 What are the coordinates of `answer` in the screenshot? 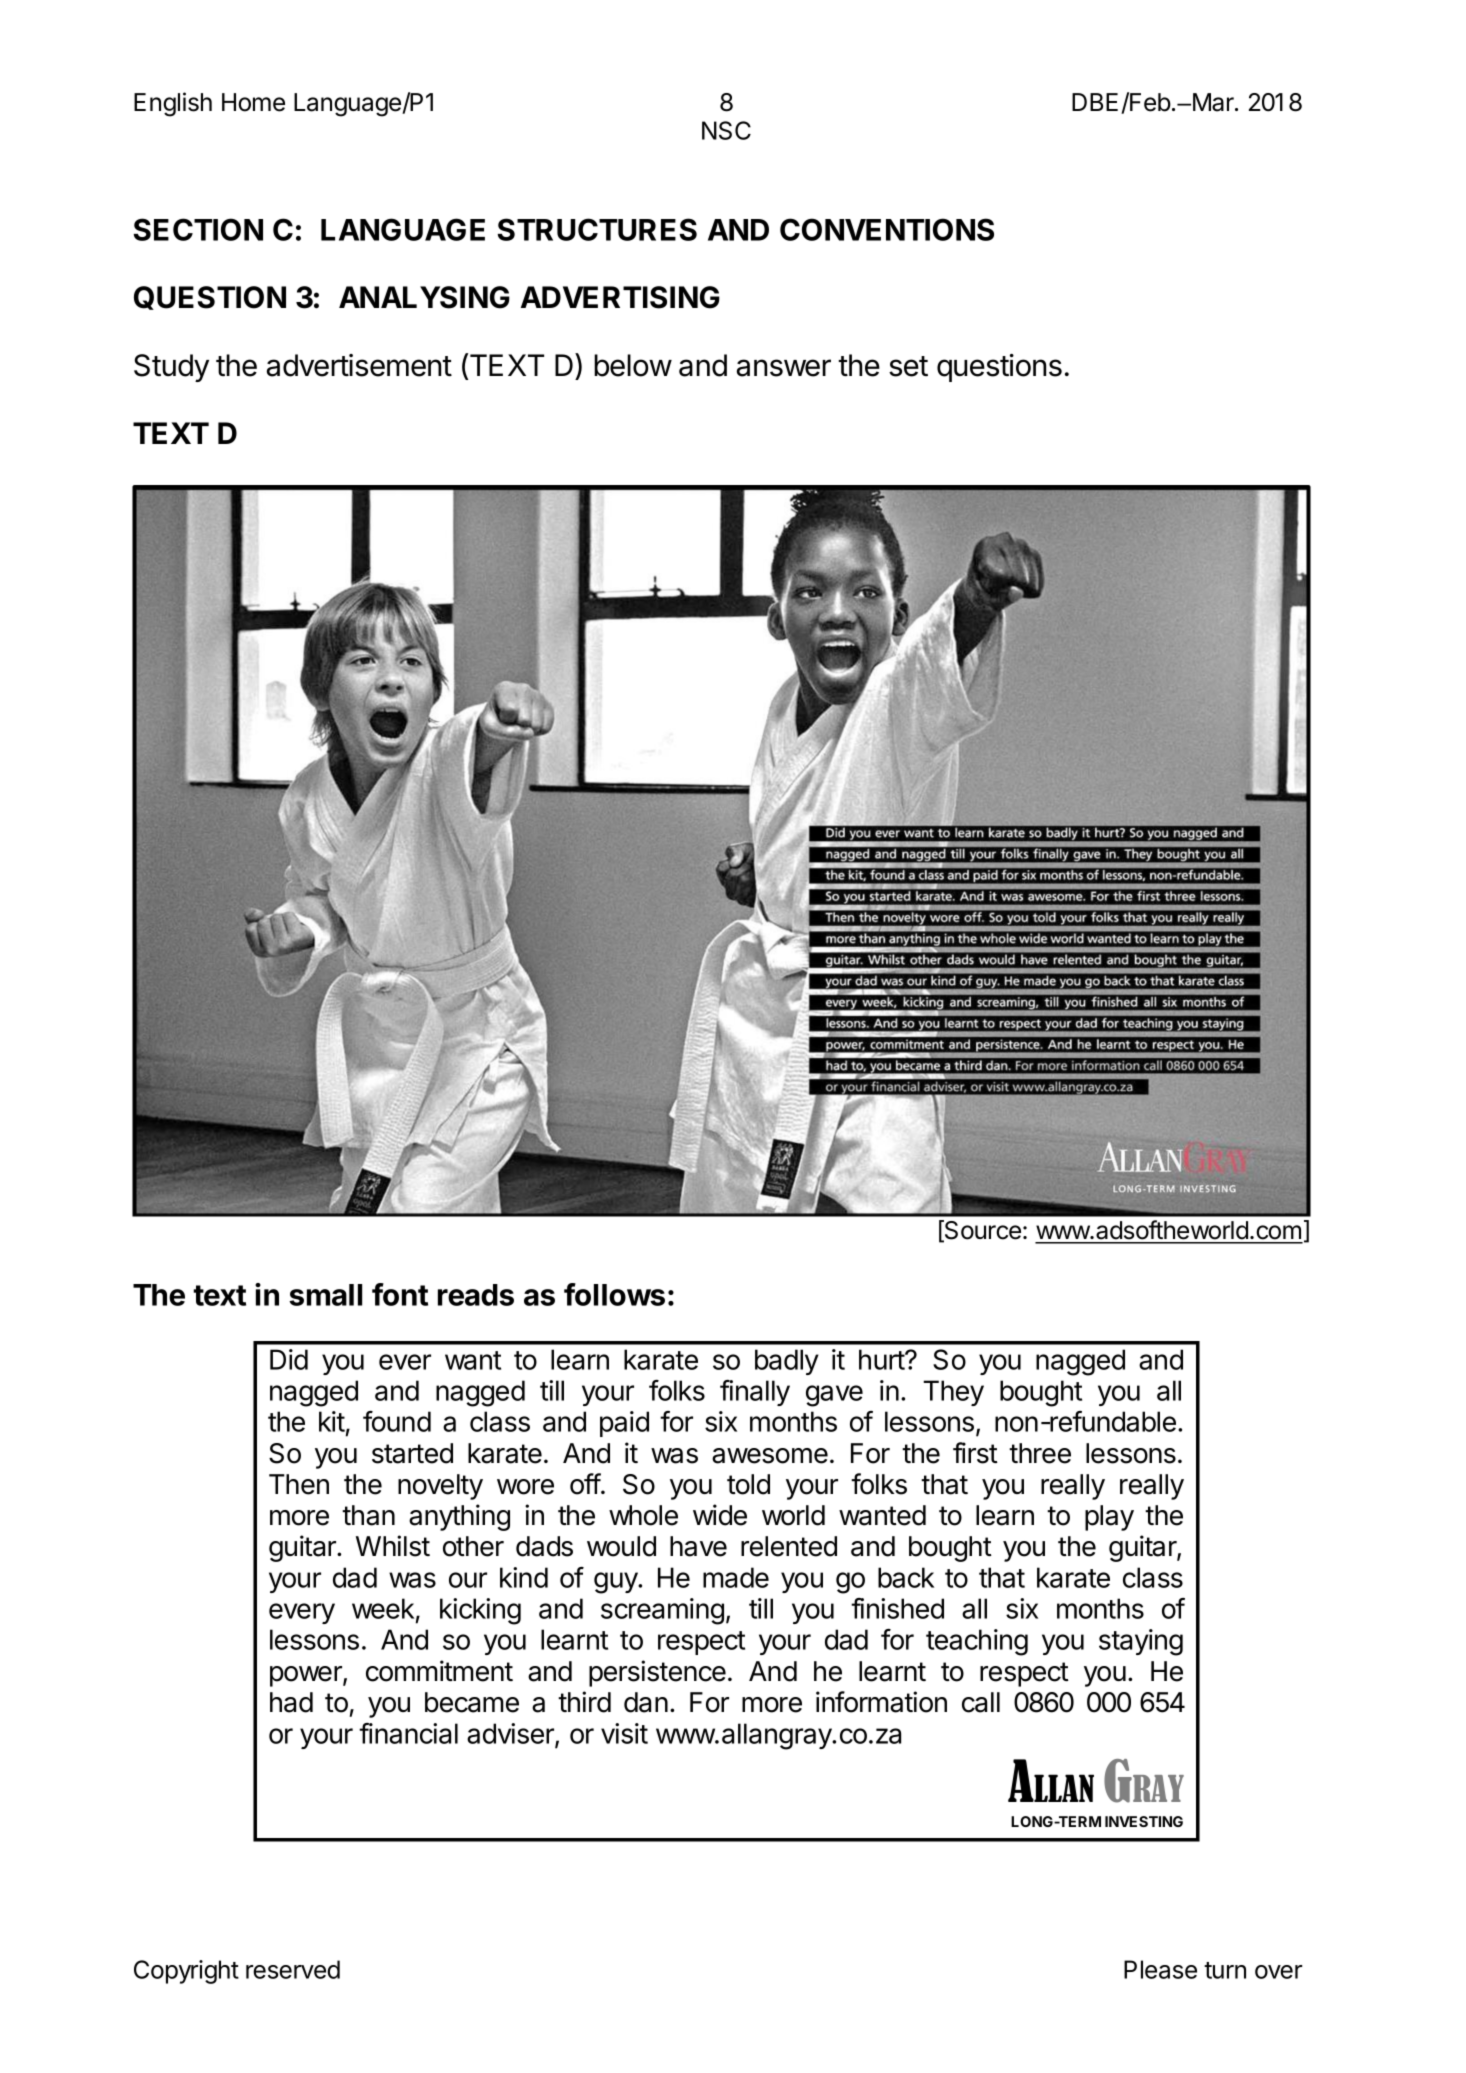 It's located at (784, 368).
